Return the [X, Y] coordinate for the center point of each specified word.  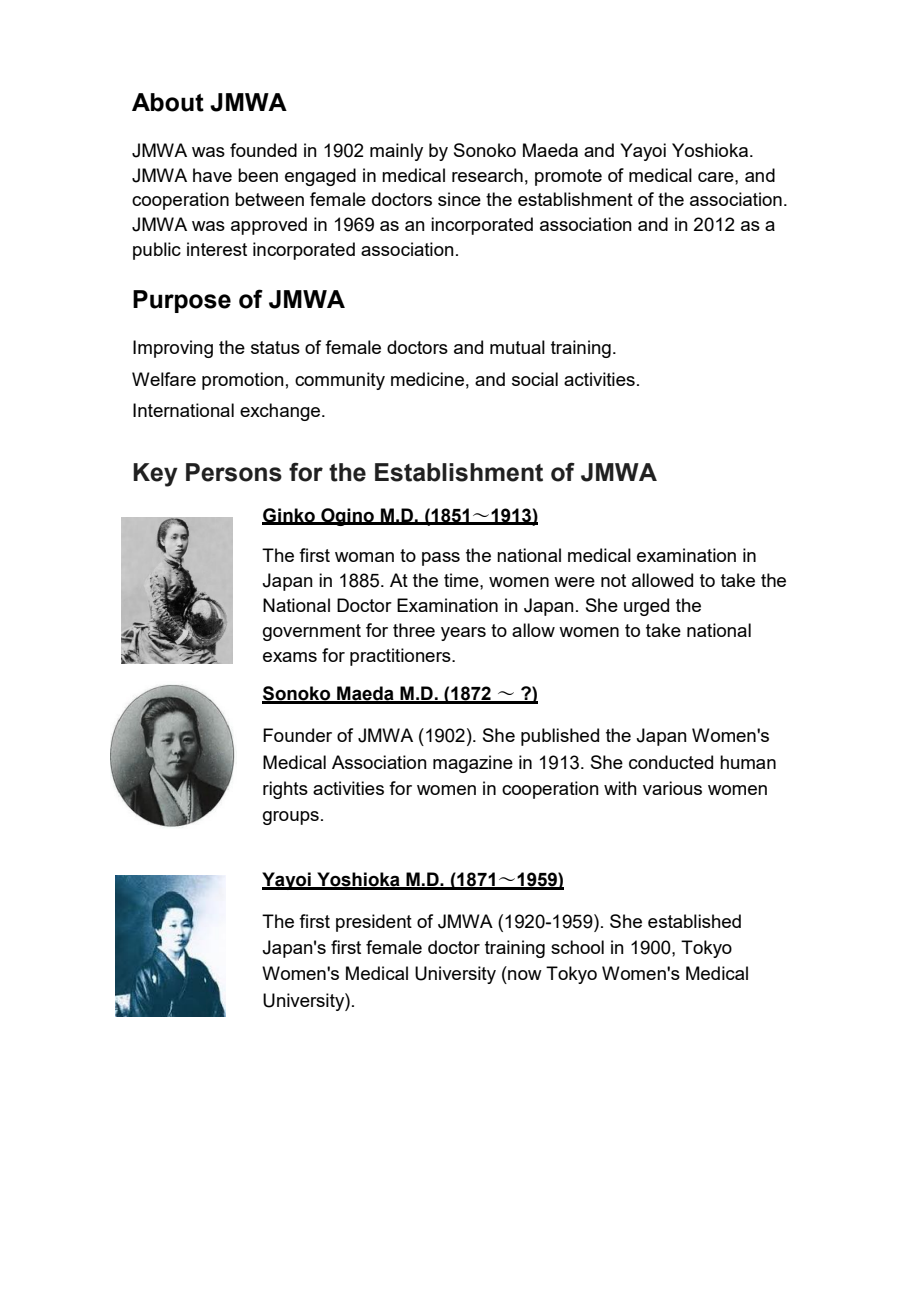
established [694, 921]
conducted [671, 762]
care [717, 177]
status [275, 347]
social [535, 379]
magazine [473, 764]
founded [263, 150]
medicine [427, 379]
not [613, 580]
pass [441, 559]
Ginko [289, 516]
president [374, 923]
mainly [396, 152]
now [525, 975]
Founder [297, 735]
